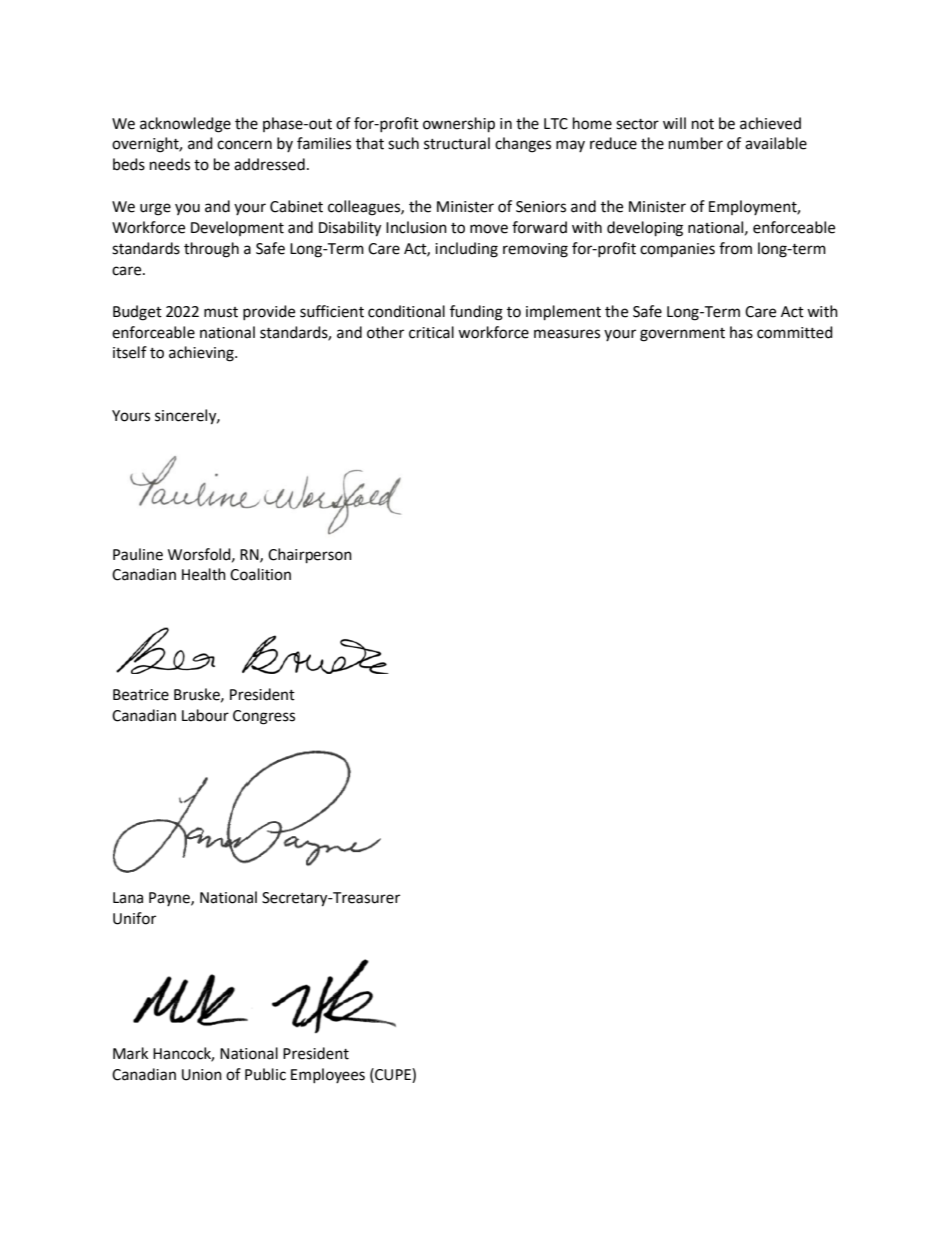  Describe the element at coordinates (682, 335) in the screenshot. I see `government` at that location.
